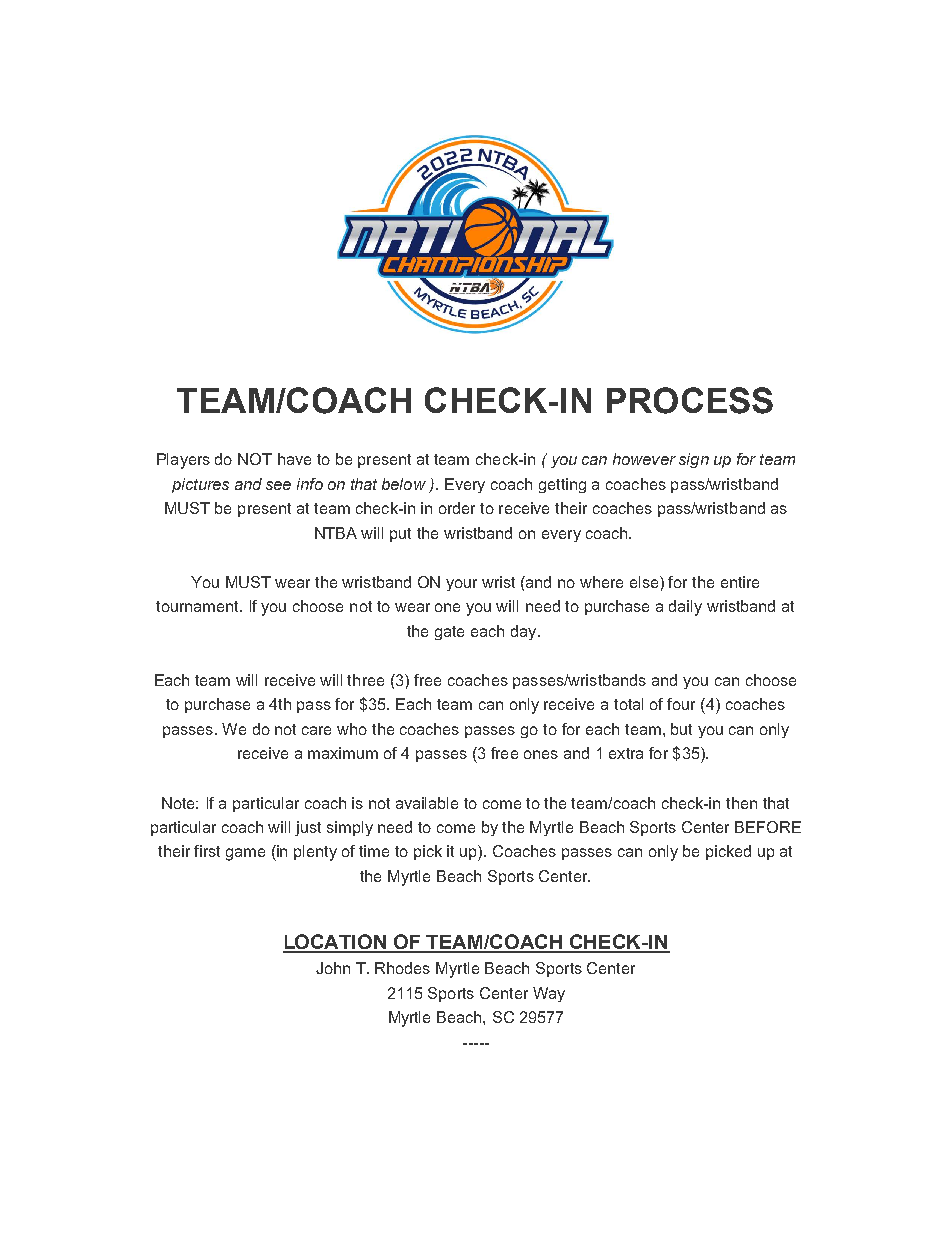 The width and height of the screenshot is (952, 1233). Describe the element at coordinates (402, 968) in the screenshot. I see `Rhodes` at that location.
